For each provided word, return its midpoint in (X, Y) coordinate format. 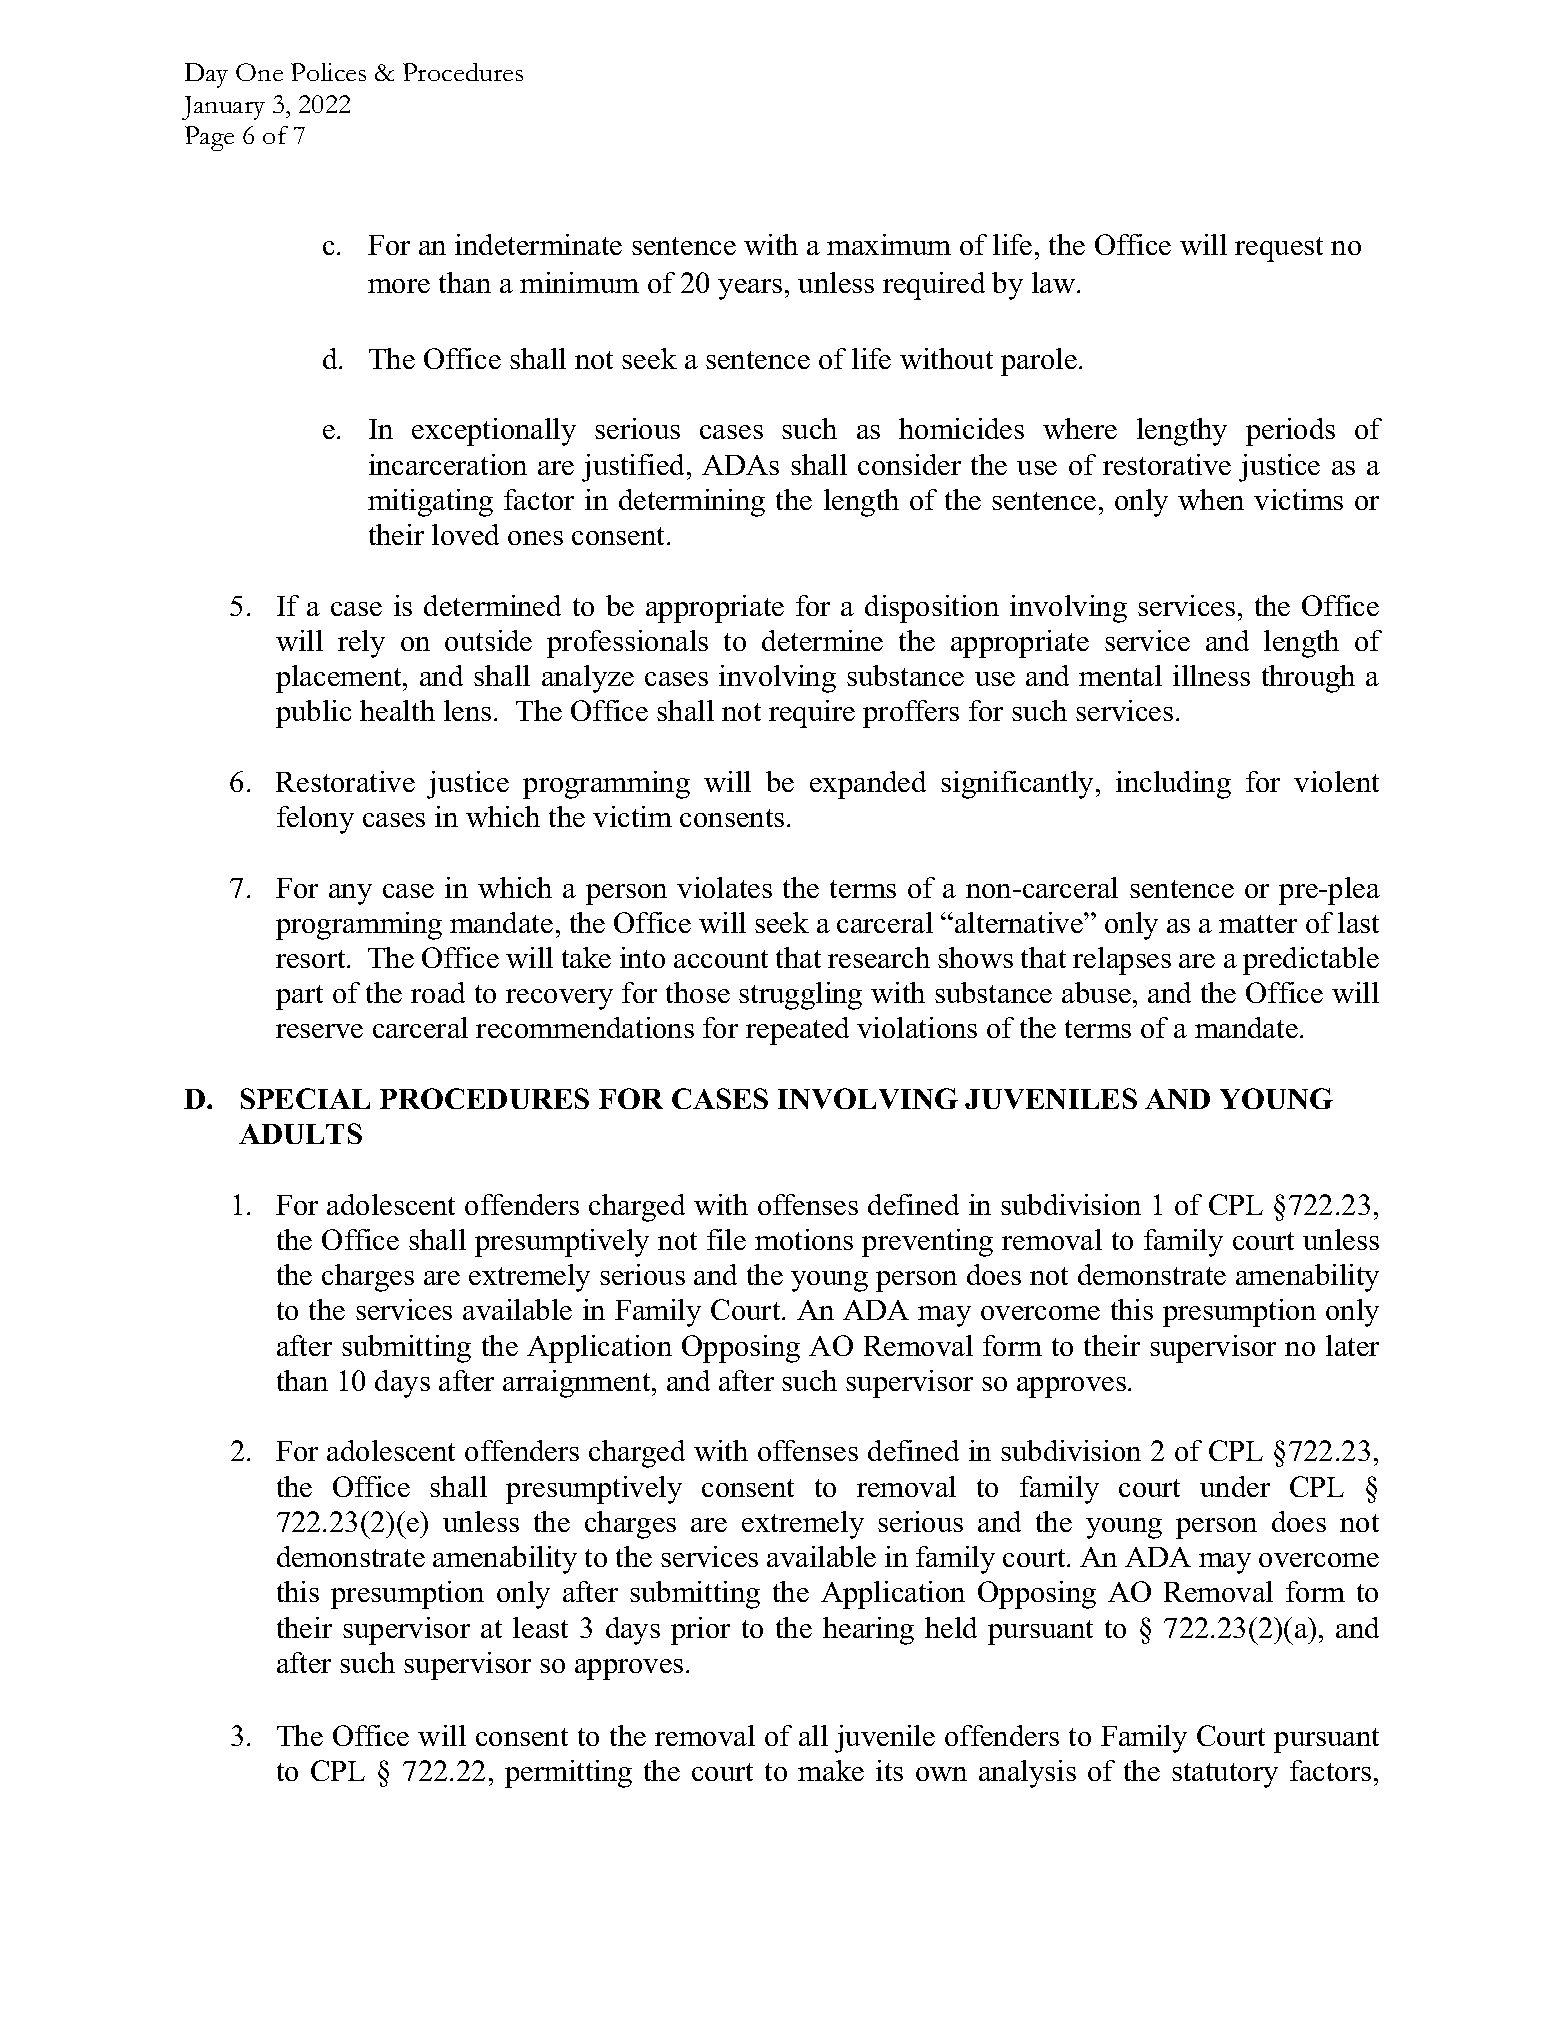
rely (361, 644)
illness (1211, 675)
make (831, 1770)
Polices (328, 72)
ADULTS (300, 1133)
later (1352, 1345)
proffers (911, 714)
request (1279, 249)
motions (804, 1239)
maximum (889, 244)
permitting (568, 1774)
